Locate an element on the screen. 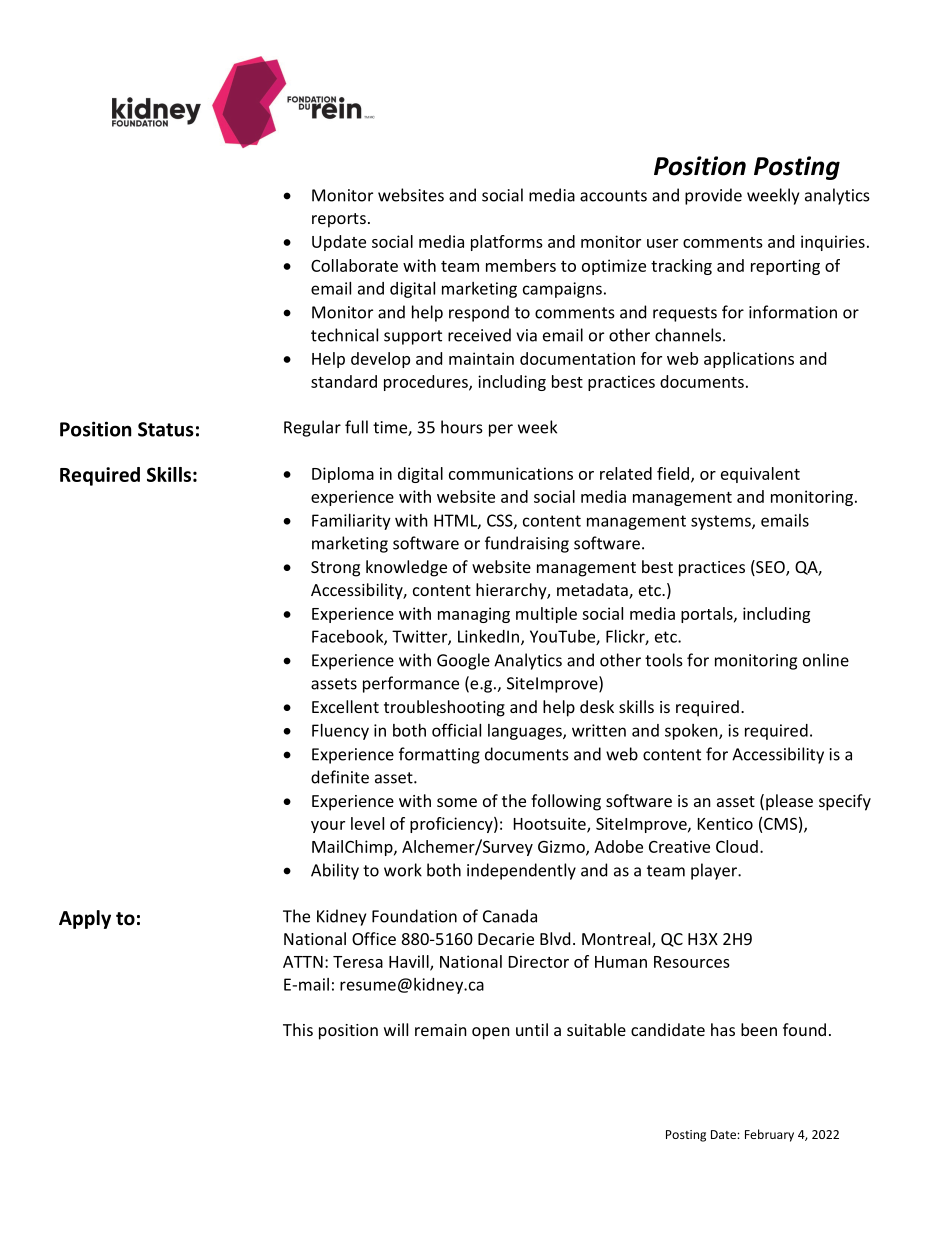 The image size is (952, 1233). open is located at coordinates (491, 1033).
